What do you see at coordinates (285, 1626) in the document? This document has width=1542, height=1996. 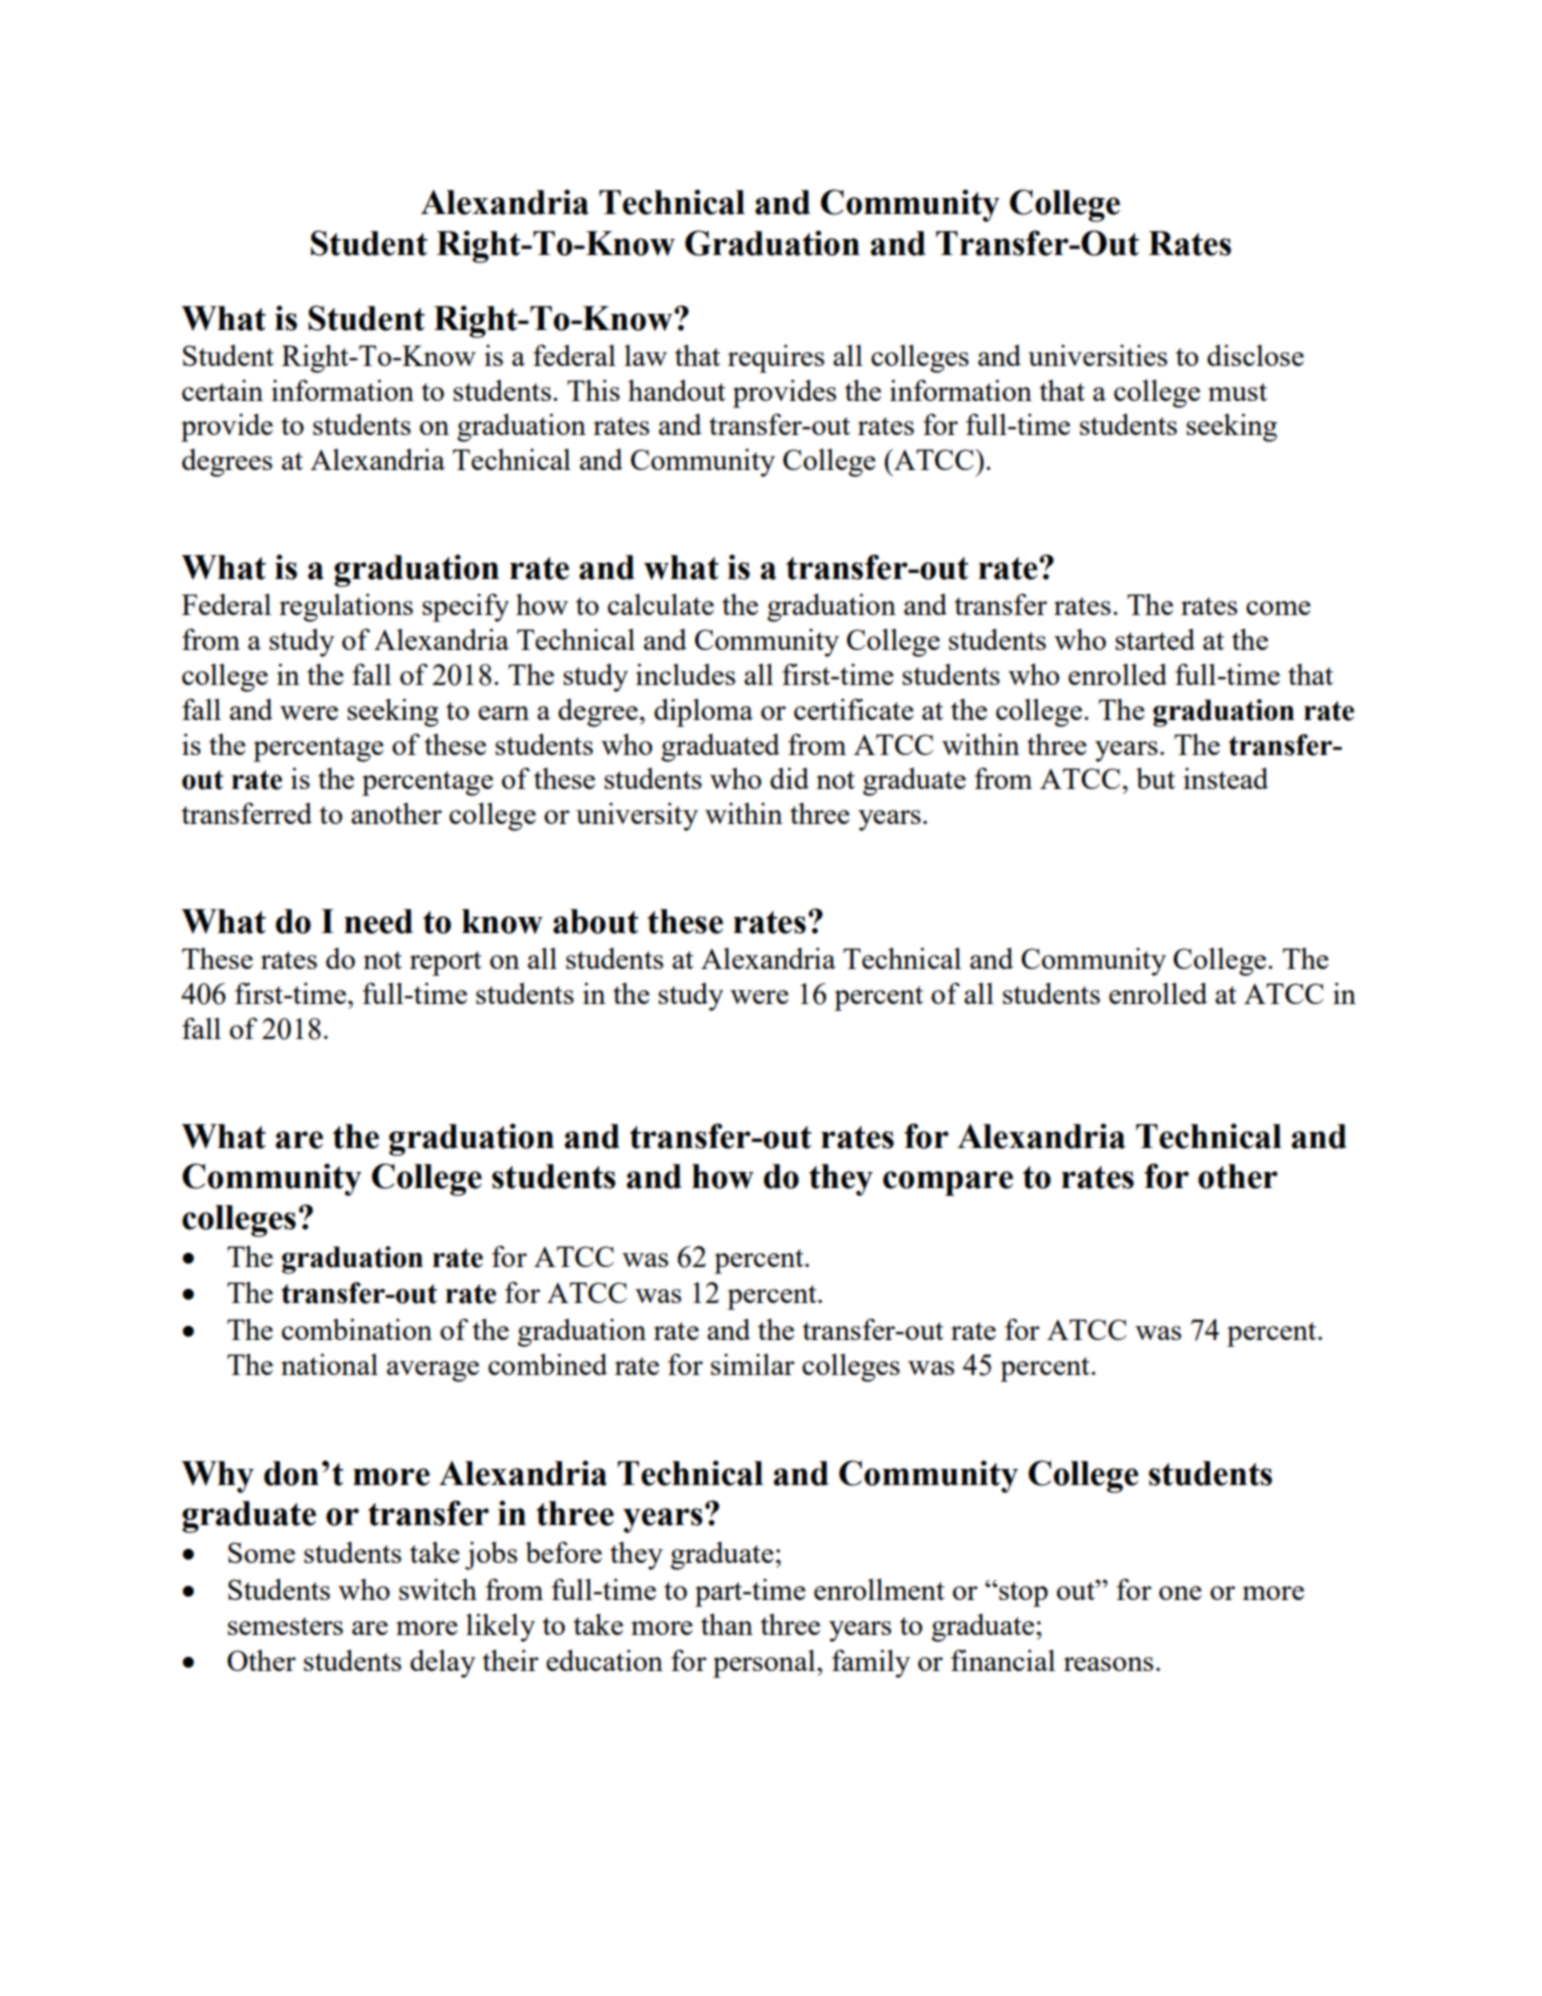 I see `semesters` at bounding box center [285, 1626].
